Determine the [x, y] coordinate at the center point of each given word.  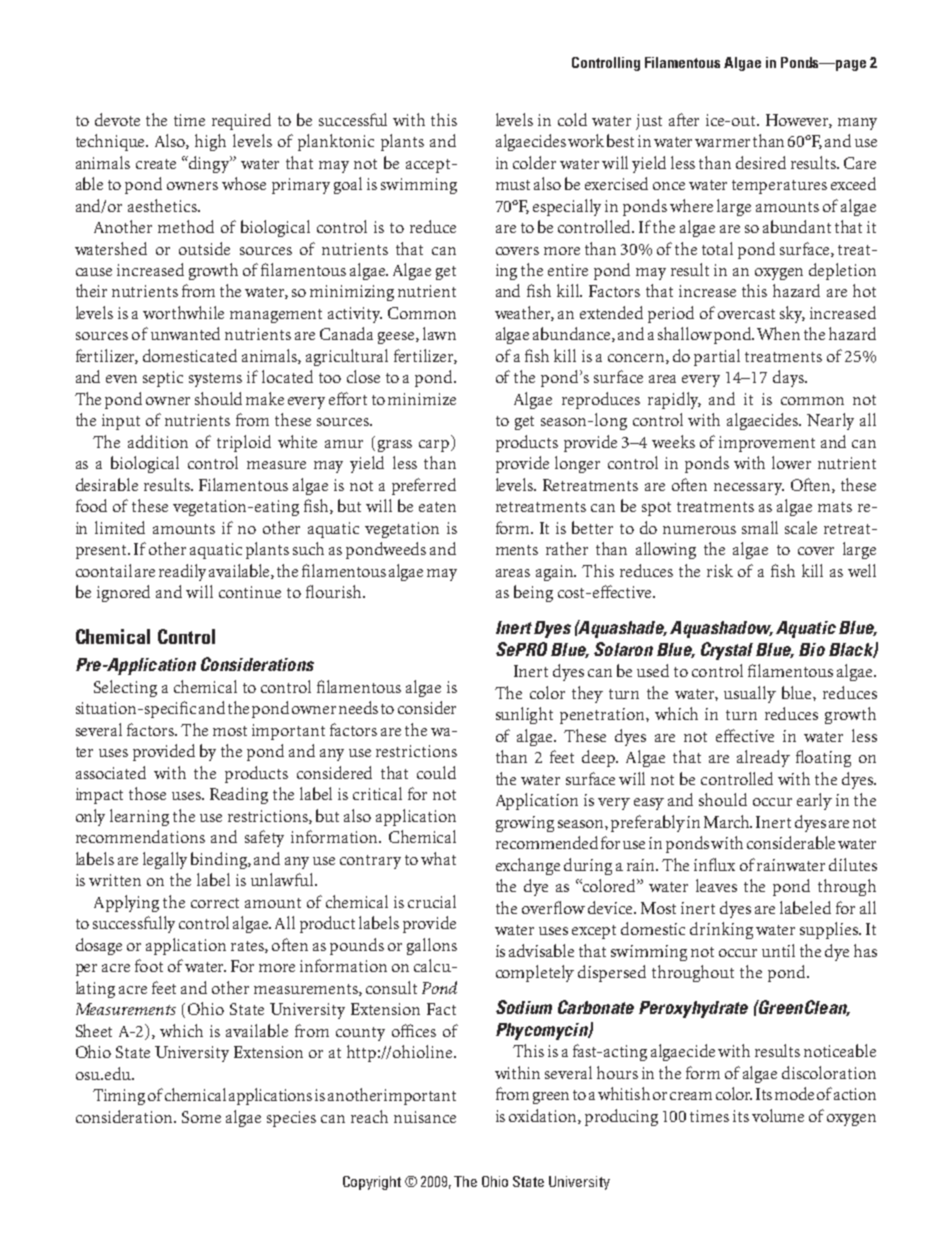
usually [750, 694]
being [533, 593]
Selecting [125, 688]
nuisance [425, 1117]
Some [201, 1117]
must [513, 185]
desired [761, 162]
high [210, 142]
